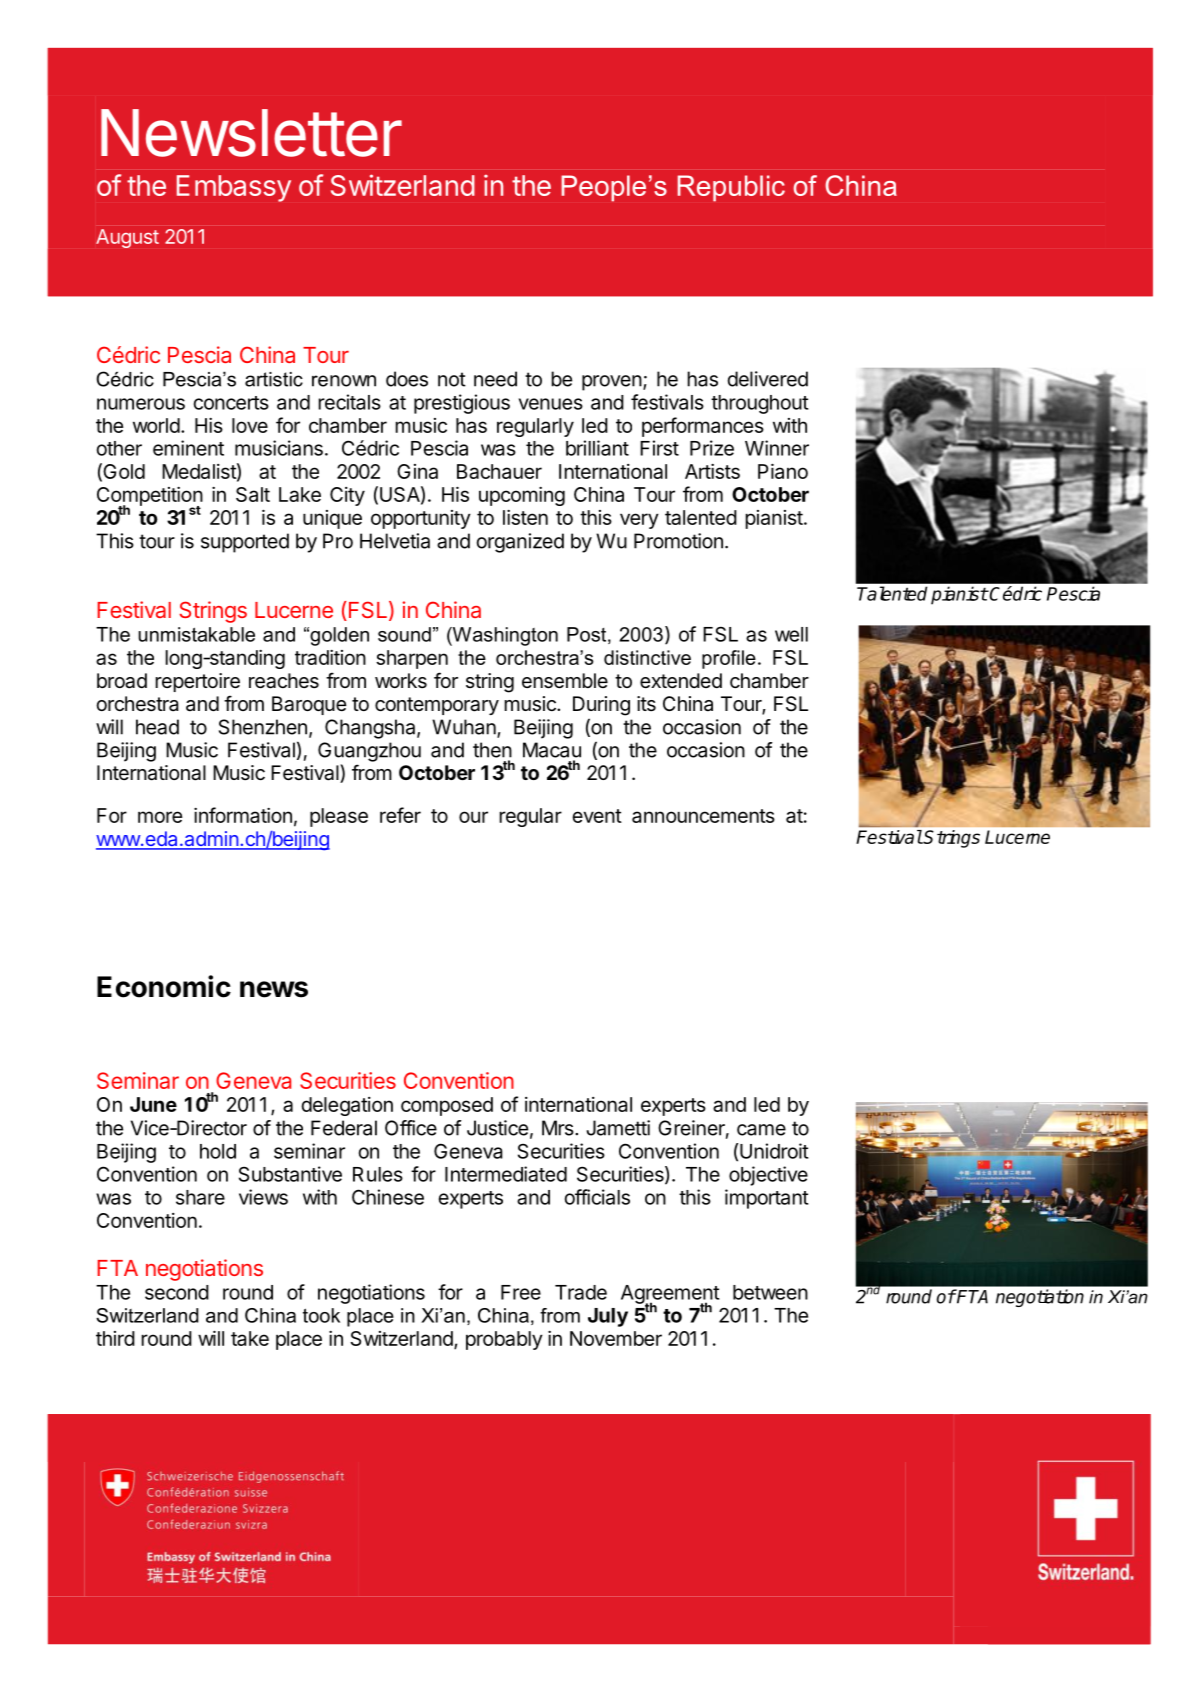 This screenshot has height=1694, width=1198. Describe the element at coordinates (462, 404) in the screenshot. I see `prestigious` at that location.
